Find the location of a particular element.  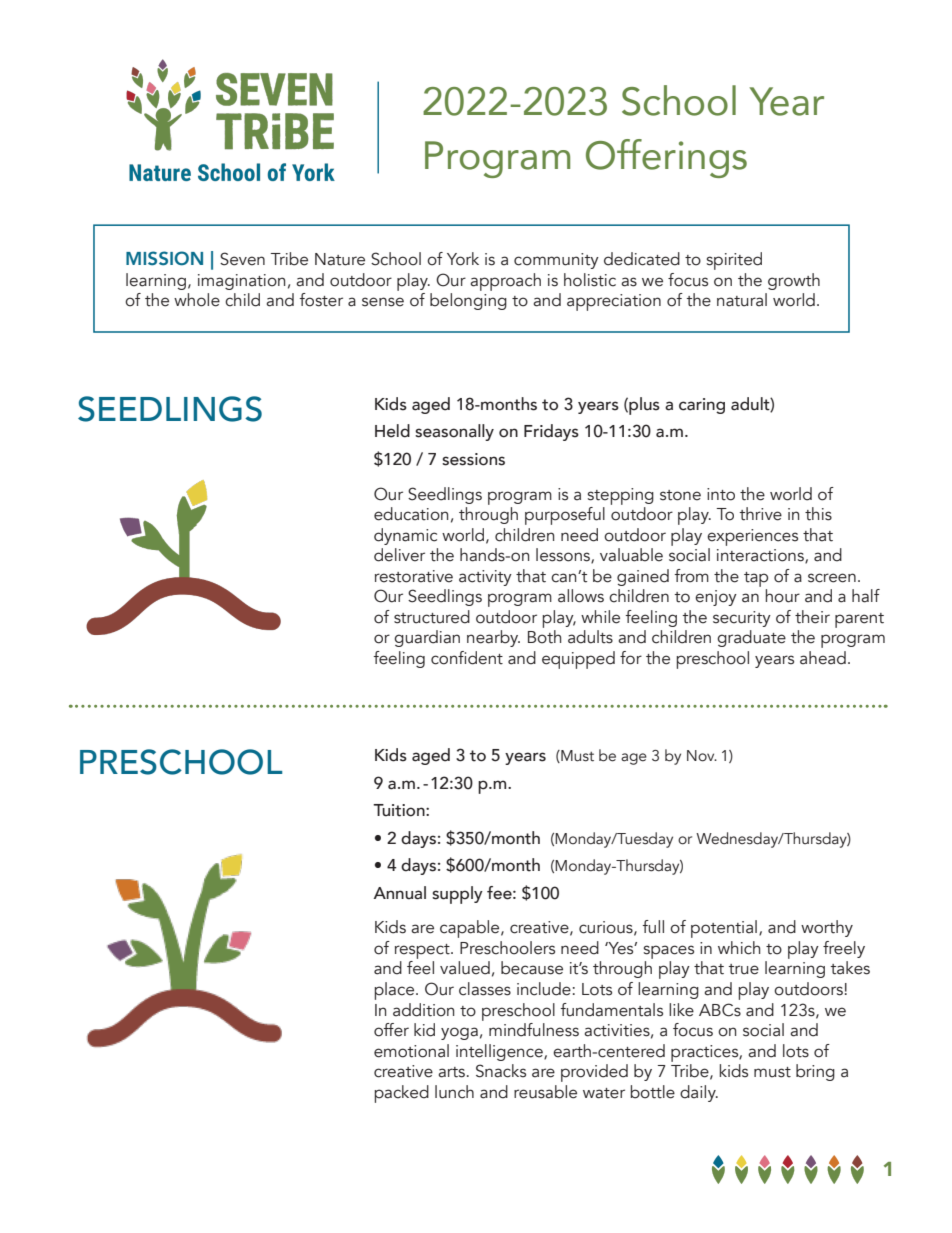

Snacks is located at coordinates (501, 1071).
